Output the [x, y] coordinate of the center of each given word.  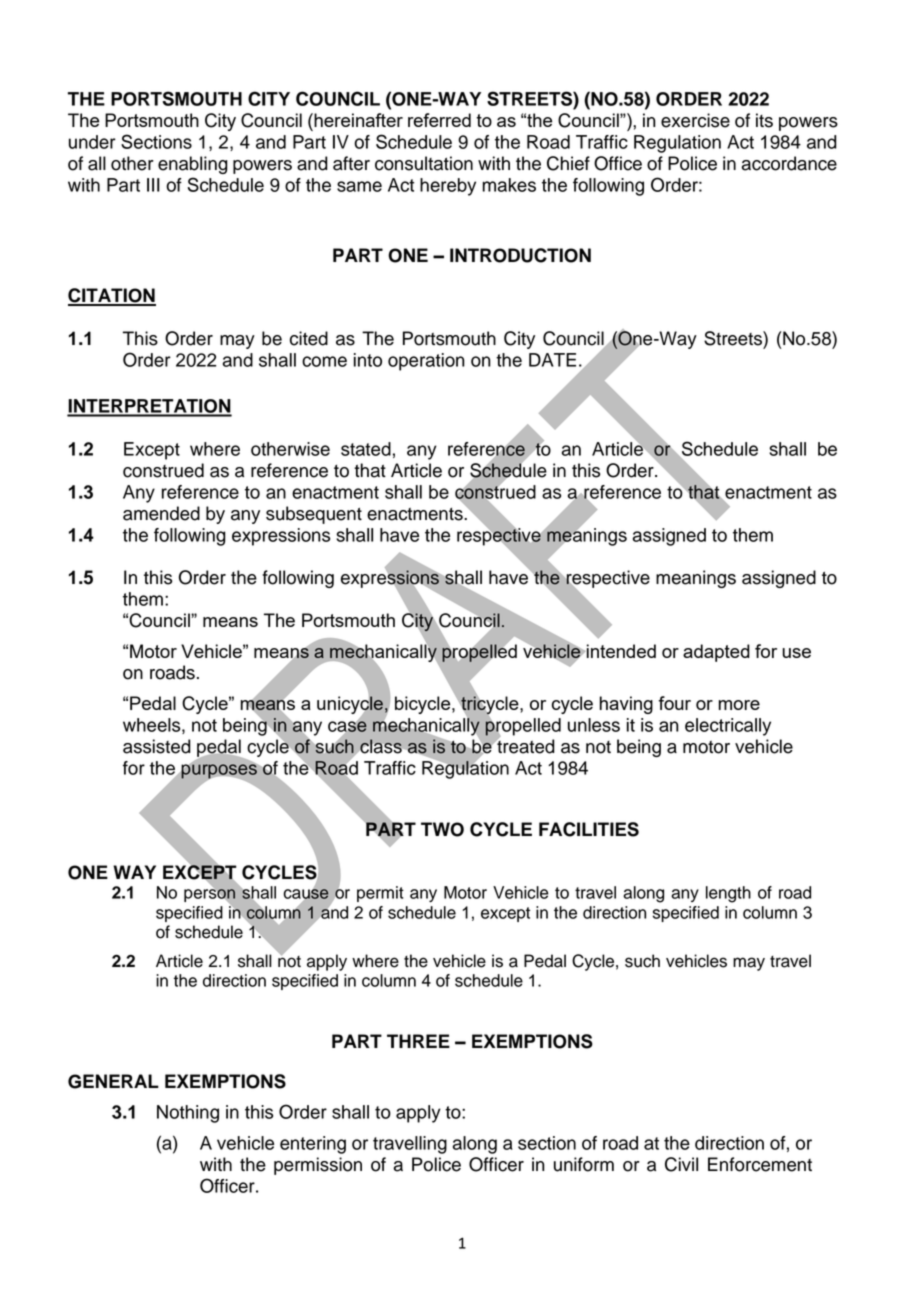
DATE [552, 360]
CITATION [112, 296]
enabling [193, 165]
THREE [418, 1041]
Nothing [188, 1114]
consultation [424, 163]
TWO [442, 829]
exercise [695, 120]
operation [426, 362]
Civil [681, 1164]
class [381, 746]
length [728, 894]
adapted [716, 653]
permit [380, 894]
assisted [157, 746]
